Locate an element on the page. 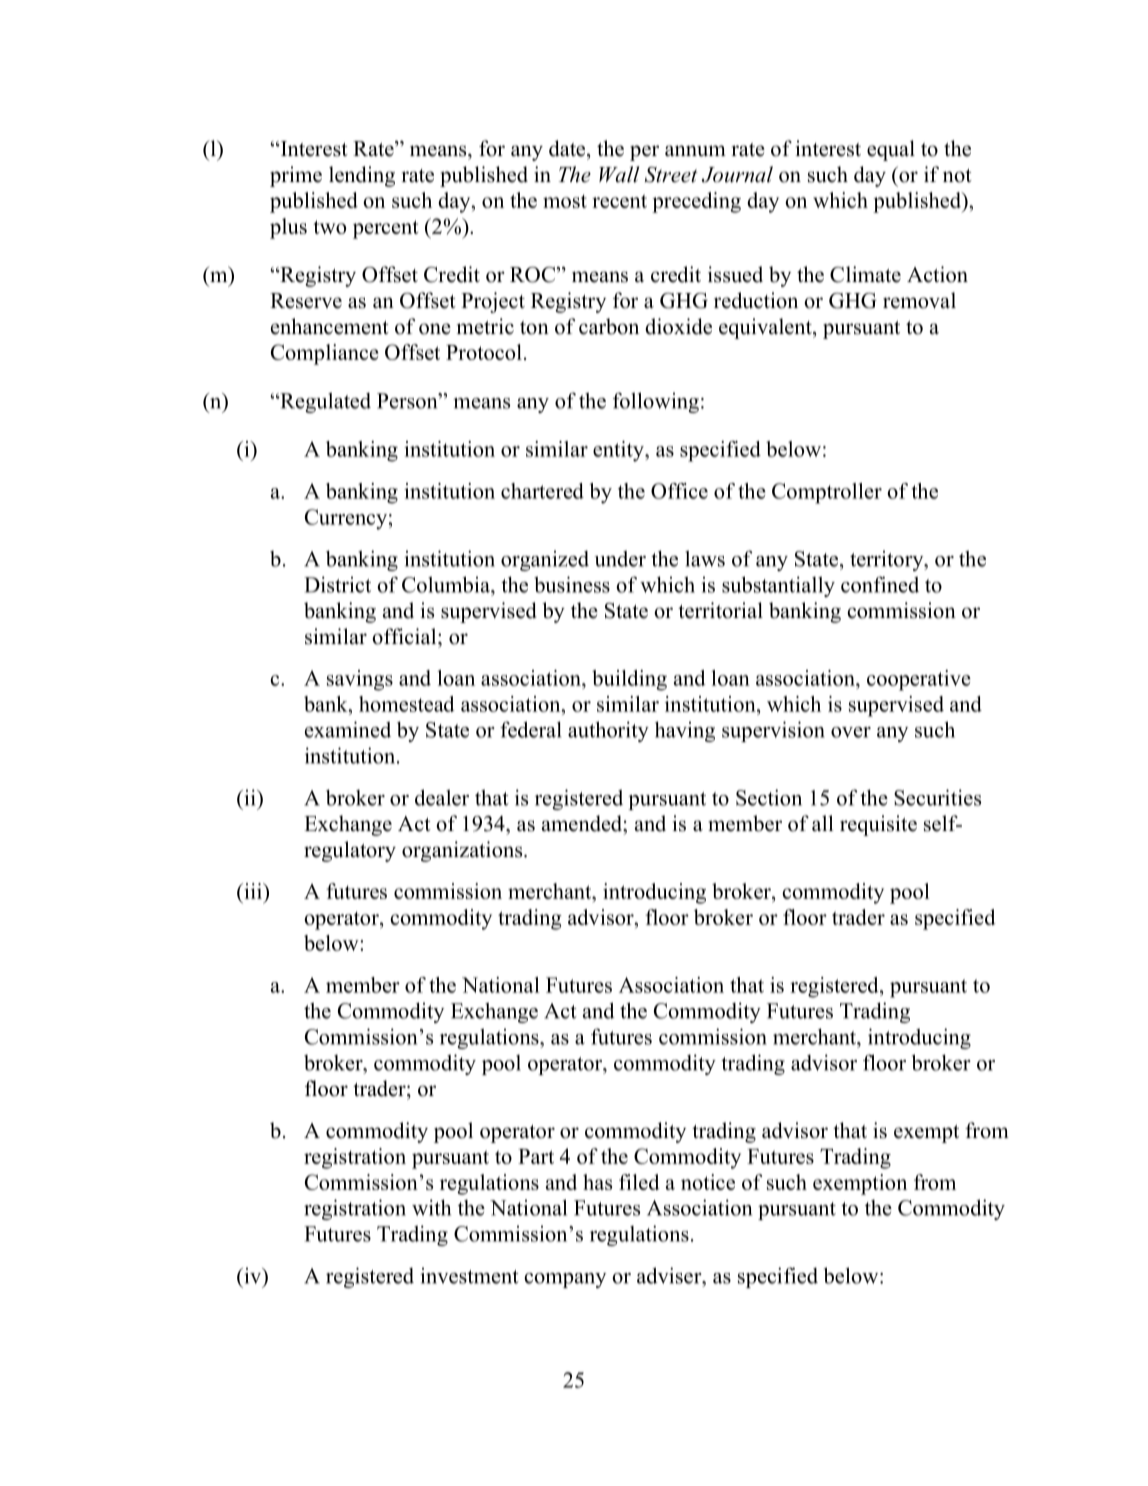  Wall is located at coordinates (619, 174).
